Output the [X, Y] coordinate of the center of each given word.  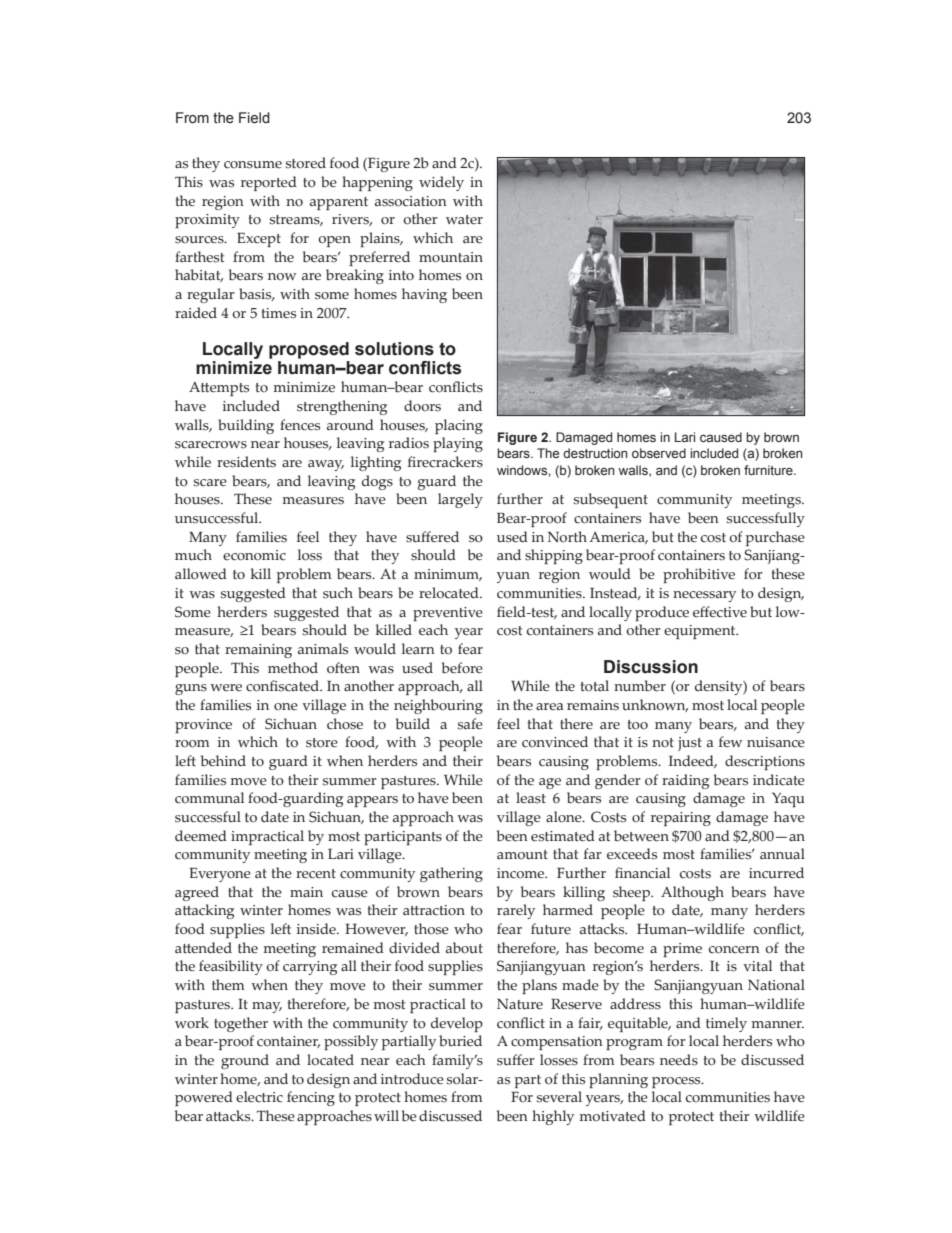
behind [223, 761]
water [464, 220]
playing [458, 444]
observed [659, 453]
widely [441, 183]
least [531, 798]
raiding [685, 781]
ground [245, 1061]
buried [460, 1041]
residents [246, 462]
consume [253, 165]
